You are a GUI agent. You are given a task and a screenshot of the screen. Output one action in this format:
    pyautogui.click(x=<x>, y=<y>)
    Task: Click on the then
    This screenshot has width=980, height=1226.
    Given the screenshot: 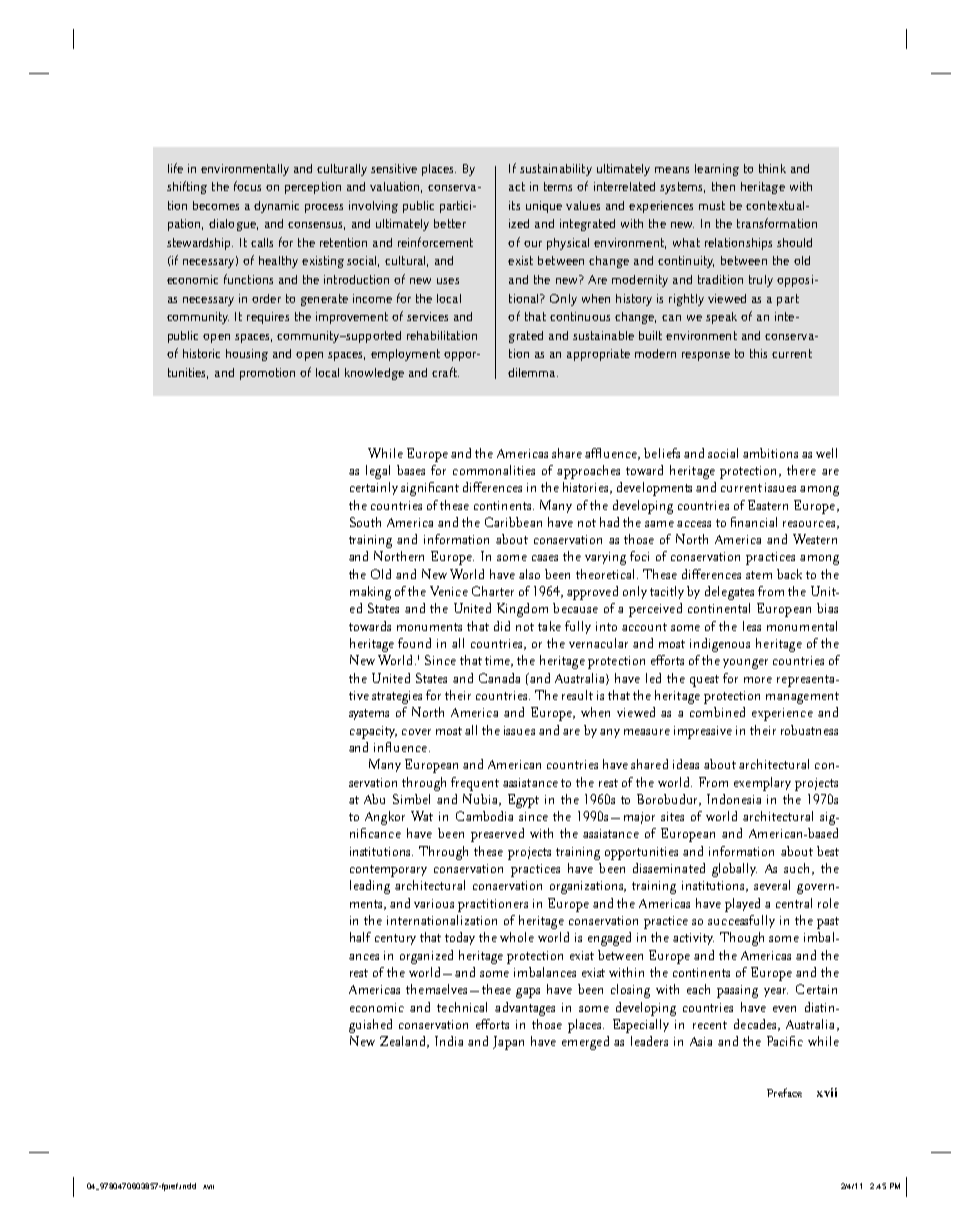 What is the action you would take?
    pyautogui.click(x=723, y=186)
